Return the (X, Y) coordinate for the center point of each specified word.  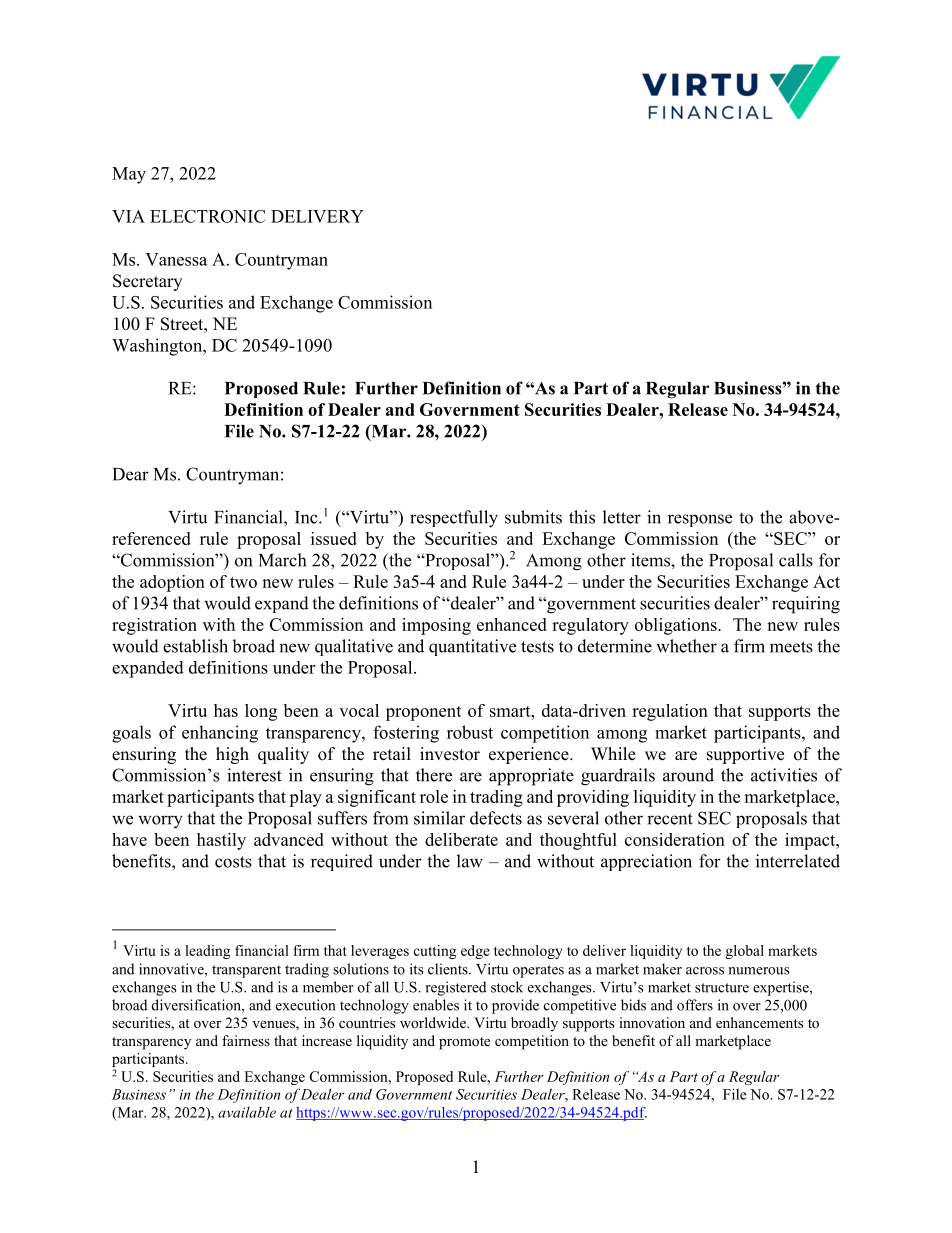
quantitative (472, 647)
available (247, 1112)
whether (686, 646)
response (700, 520)
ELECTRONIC (207, 216)
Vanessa (176, 259)
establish (195, 646)
